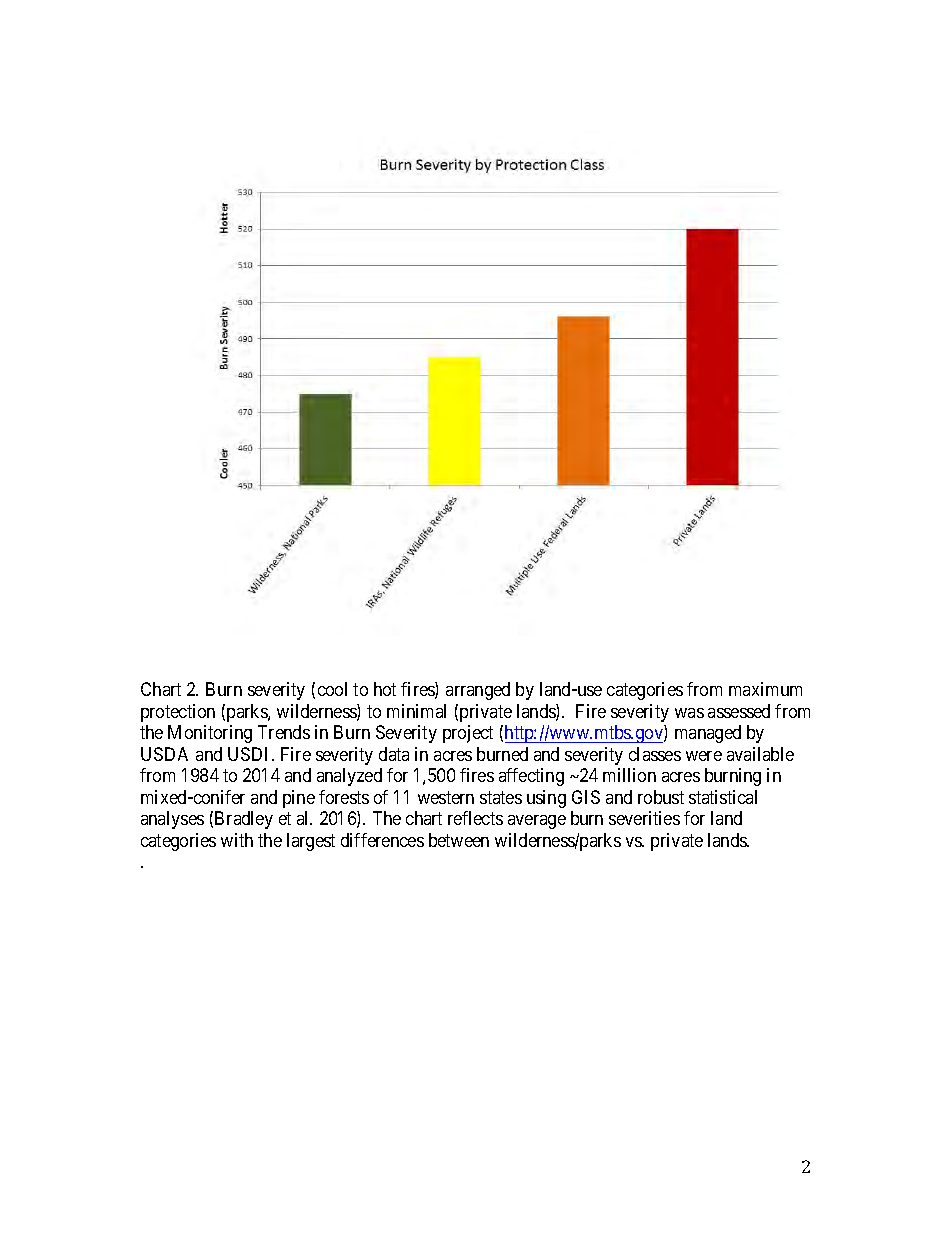 Image resolution: width=952 pixels, height=1233 pixels. What do you see at coordinates (478, 691) in the image?
I see `arranged` at bounding box center [478, 691].
